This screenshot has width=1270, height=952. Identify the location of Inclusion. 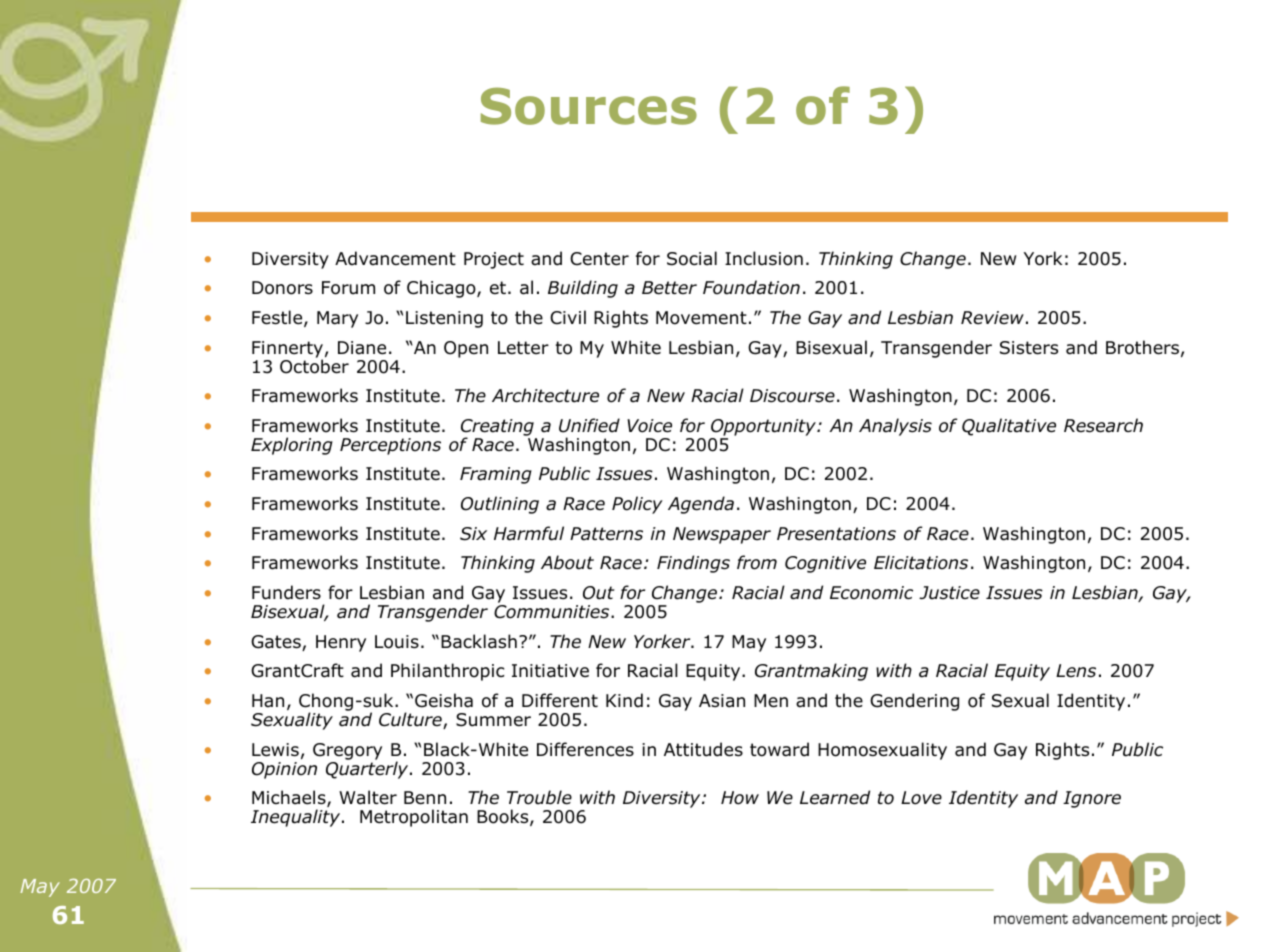
(764, 258).
